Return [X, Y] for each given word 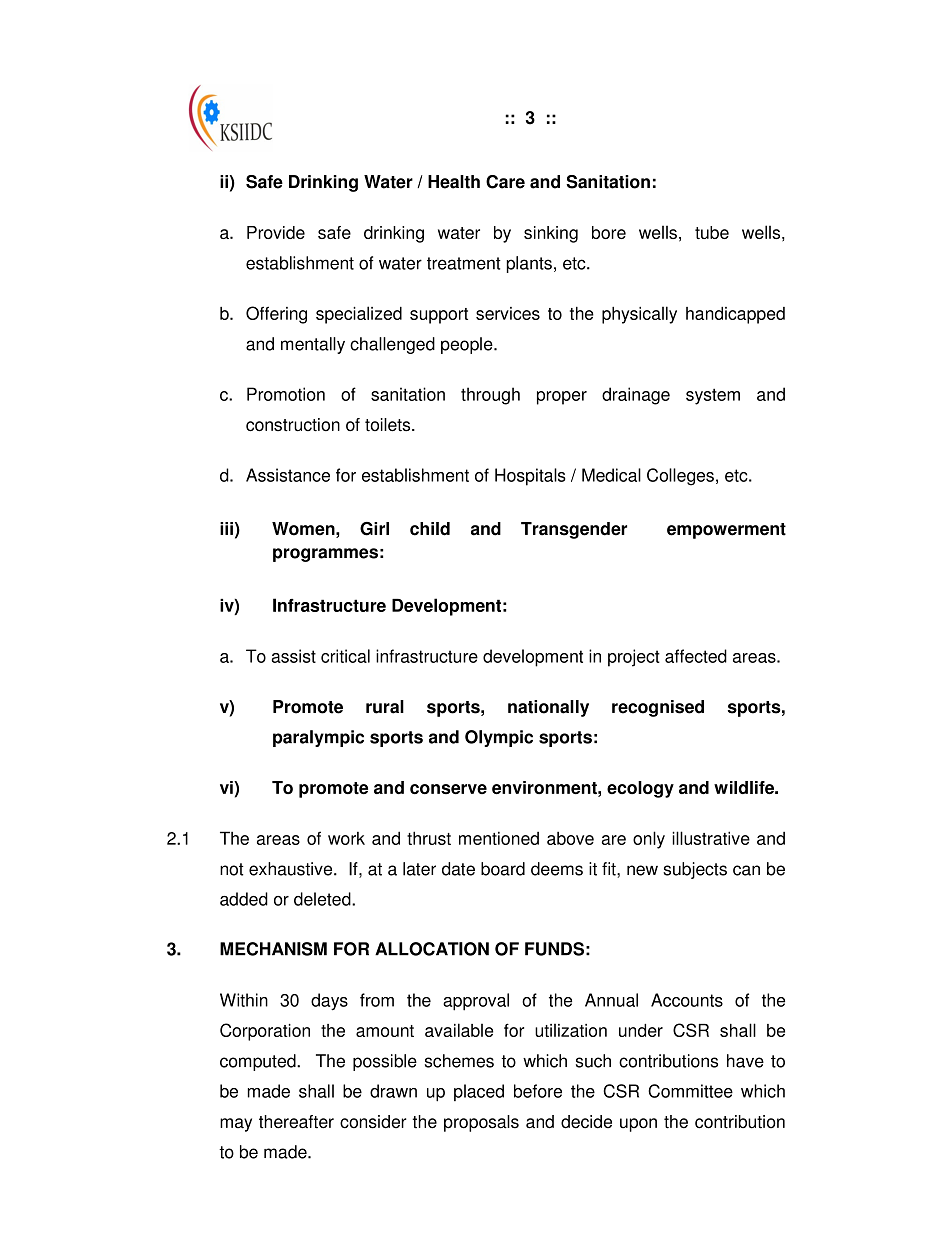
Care [505, 182]
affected [696, 656]
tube [712, 232]
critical [345, 656]
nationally [548, 708]
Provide [276, 232]
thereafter [296, 1122]
